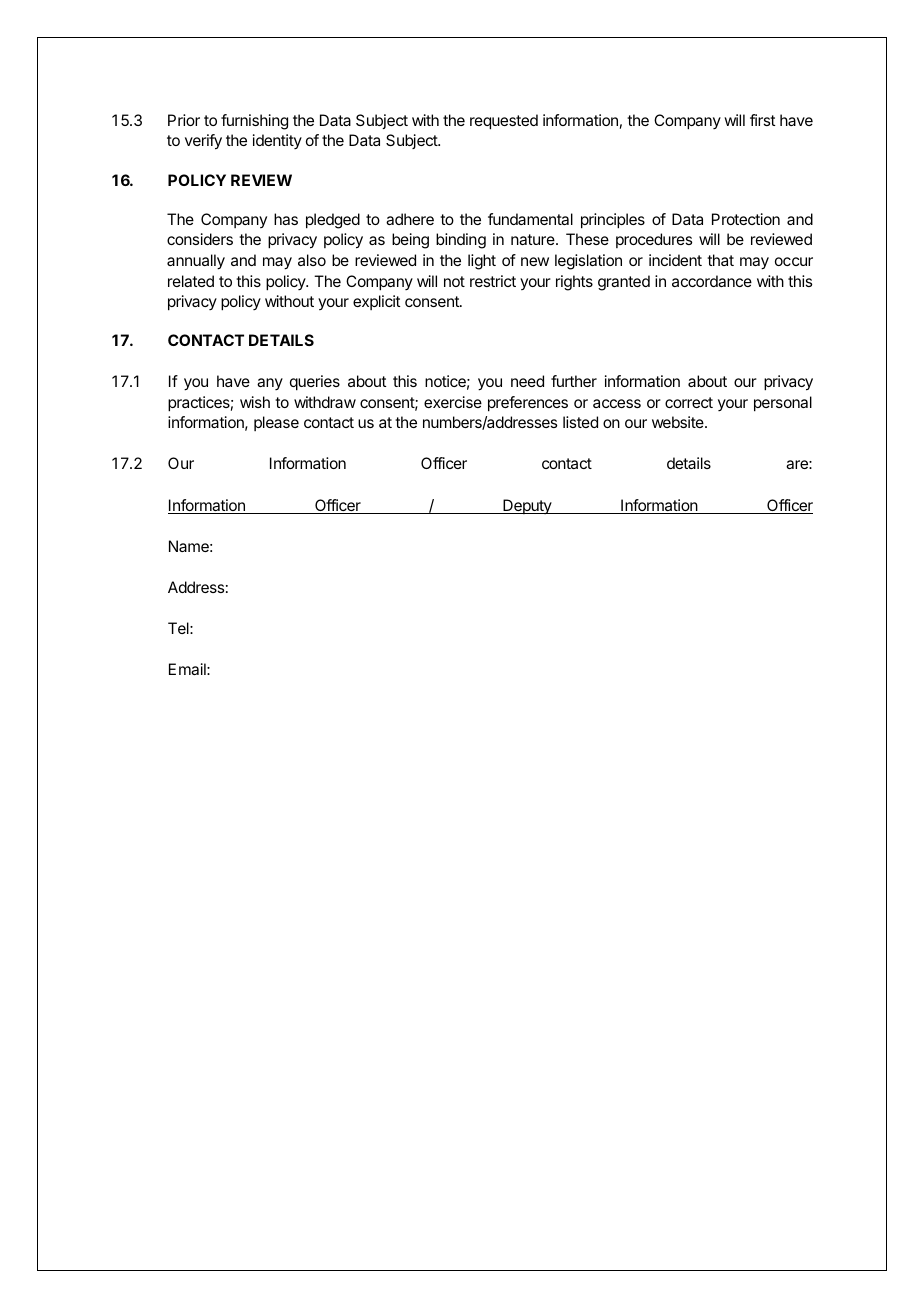 The image size is (924, 1308). Describe the element at coordinates (504, 122) in the document. I see `requested` at that location.
